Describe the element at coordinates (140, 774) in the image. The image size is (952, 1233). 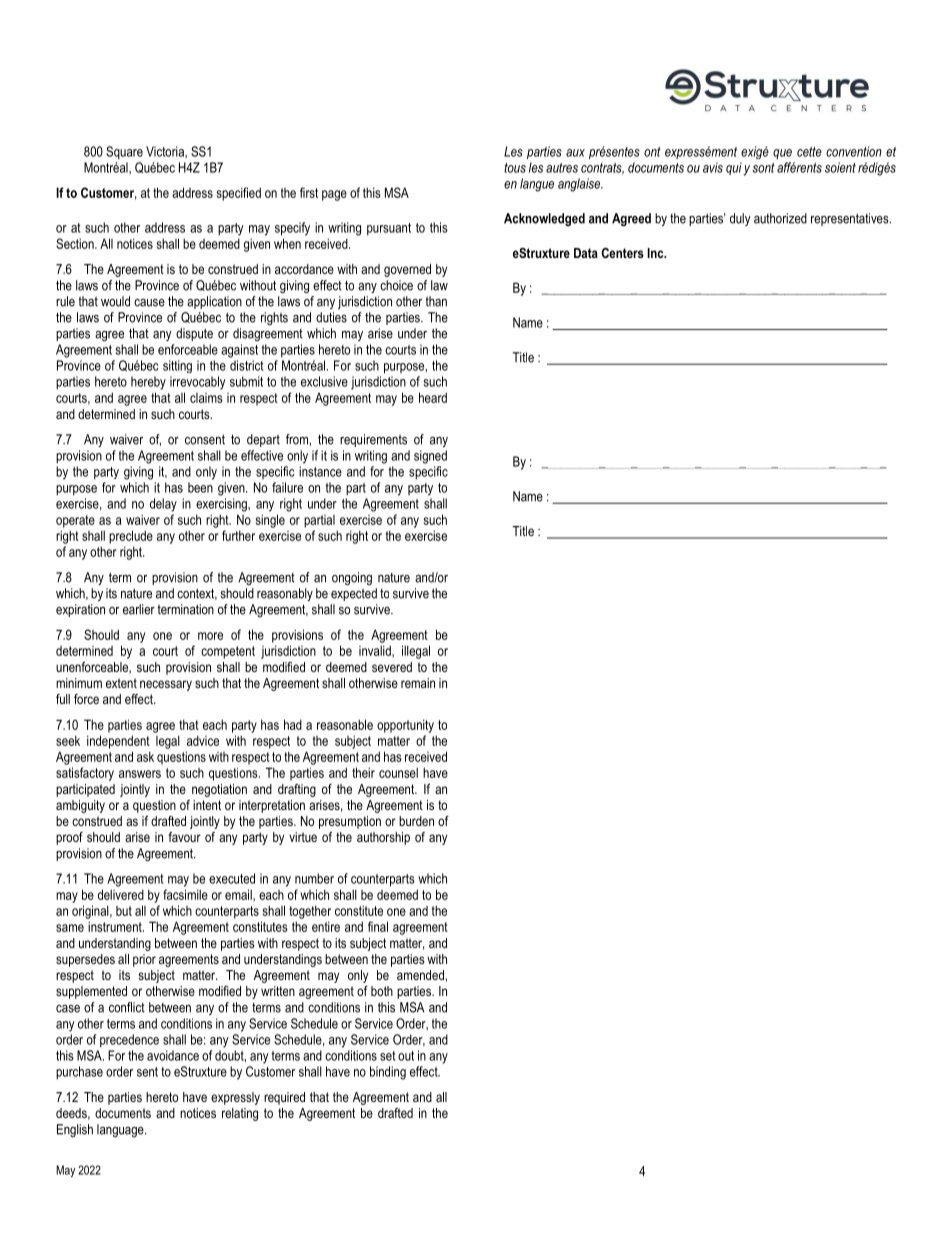
I see `answers` at that location.
